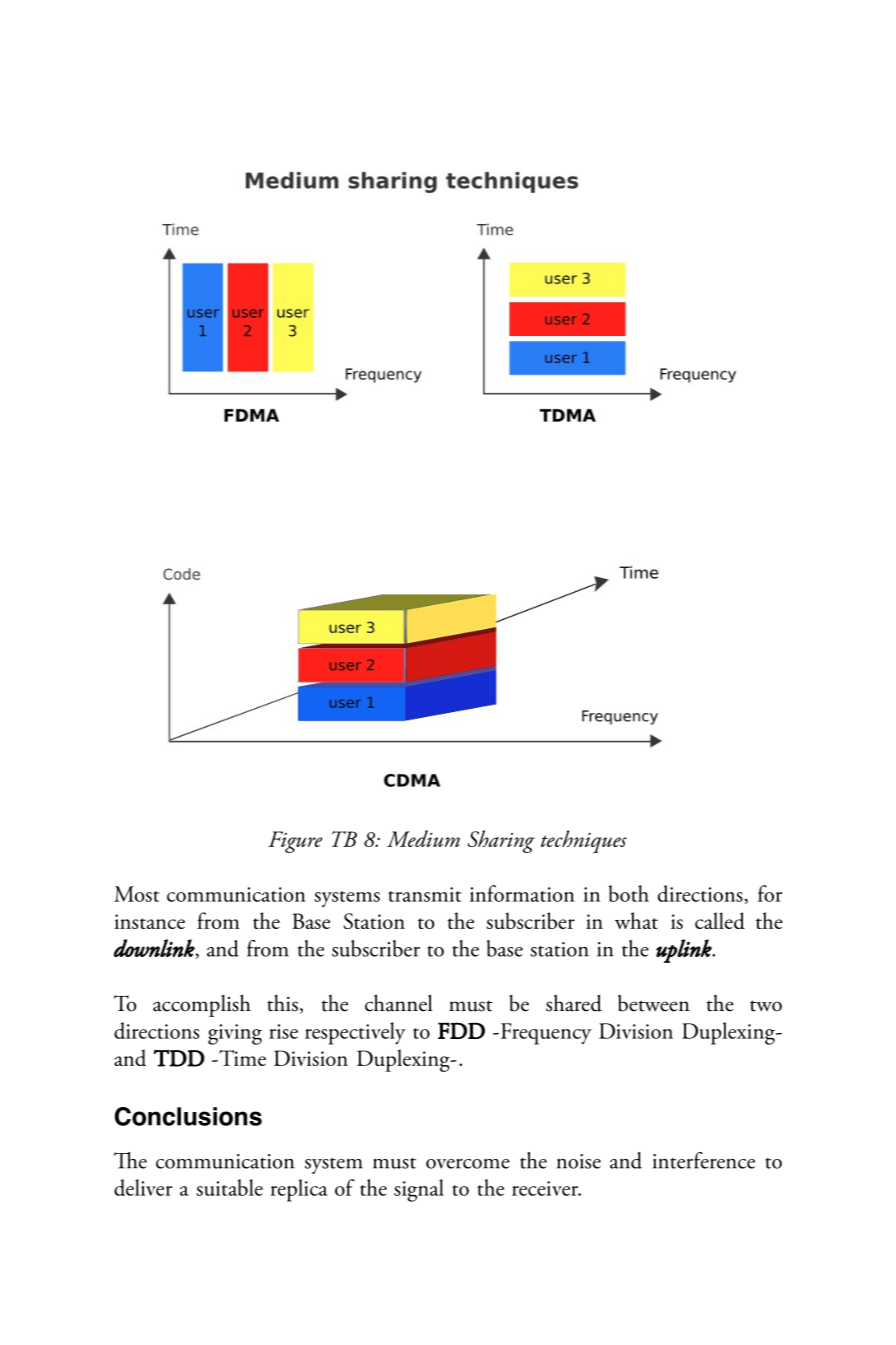 The image size is (896, 1345). Describe the element at coordinates (654, 1003) in the document. I see `between` at that location.
